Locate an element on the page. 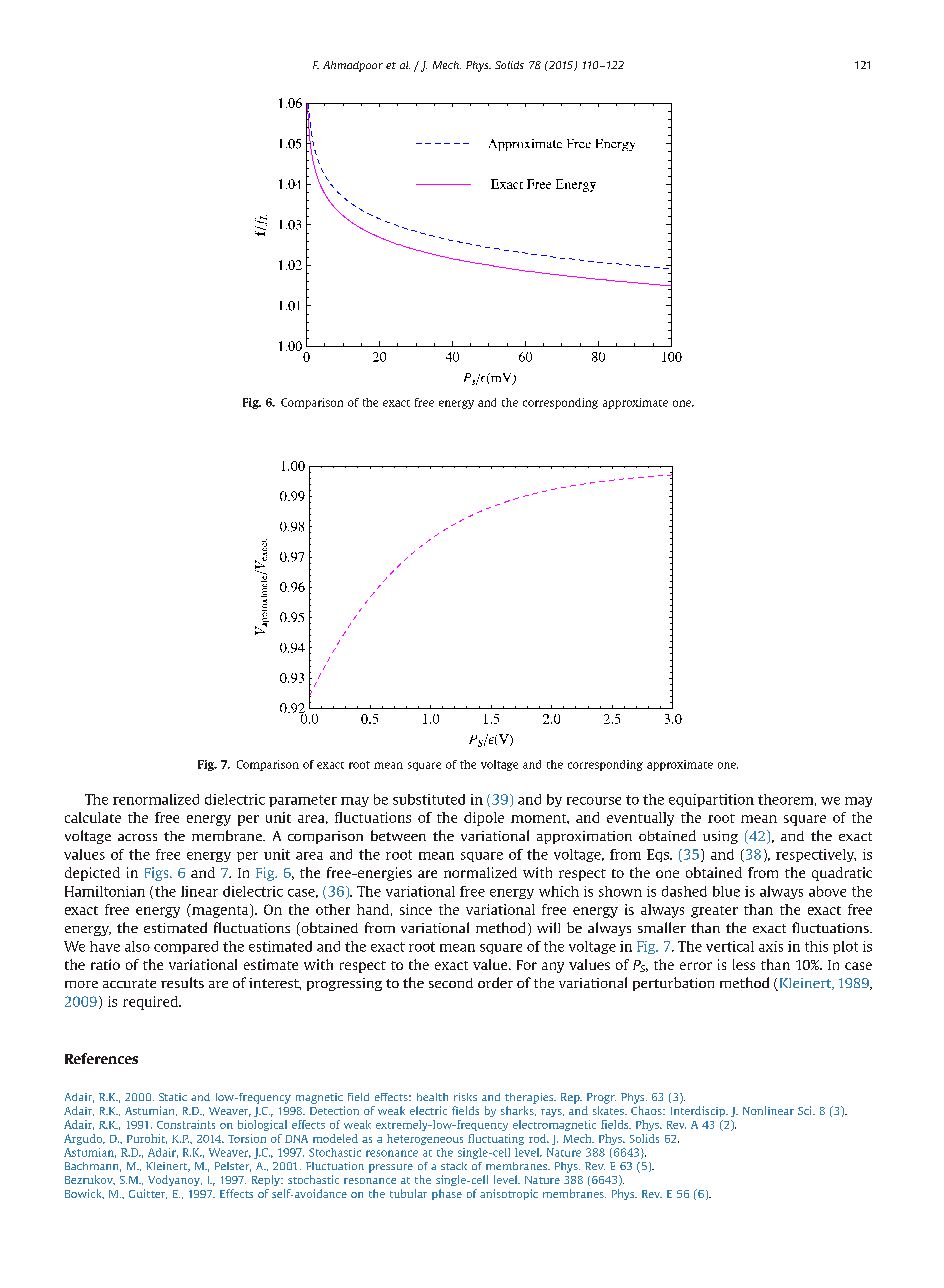 This page has width=944, height=1288. will is located at coordinates (548, 927).
